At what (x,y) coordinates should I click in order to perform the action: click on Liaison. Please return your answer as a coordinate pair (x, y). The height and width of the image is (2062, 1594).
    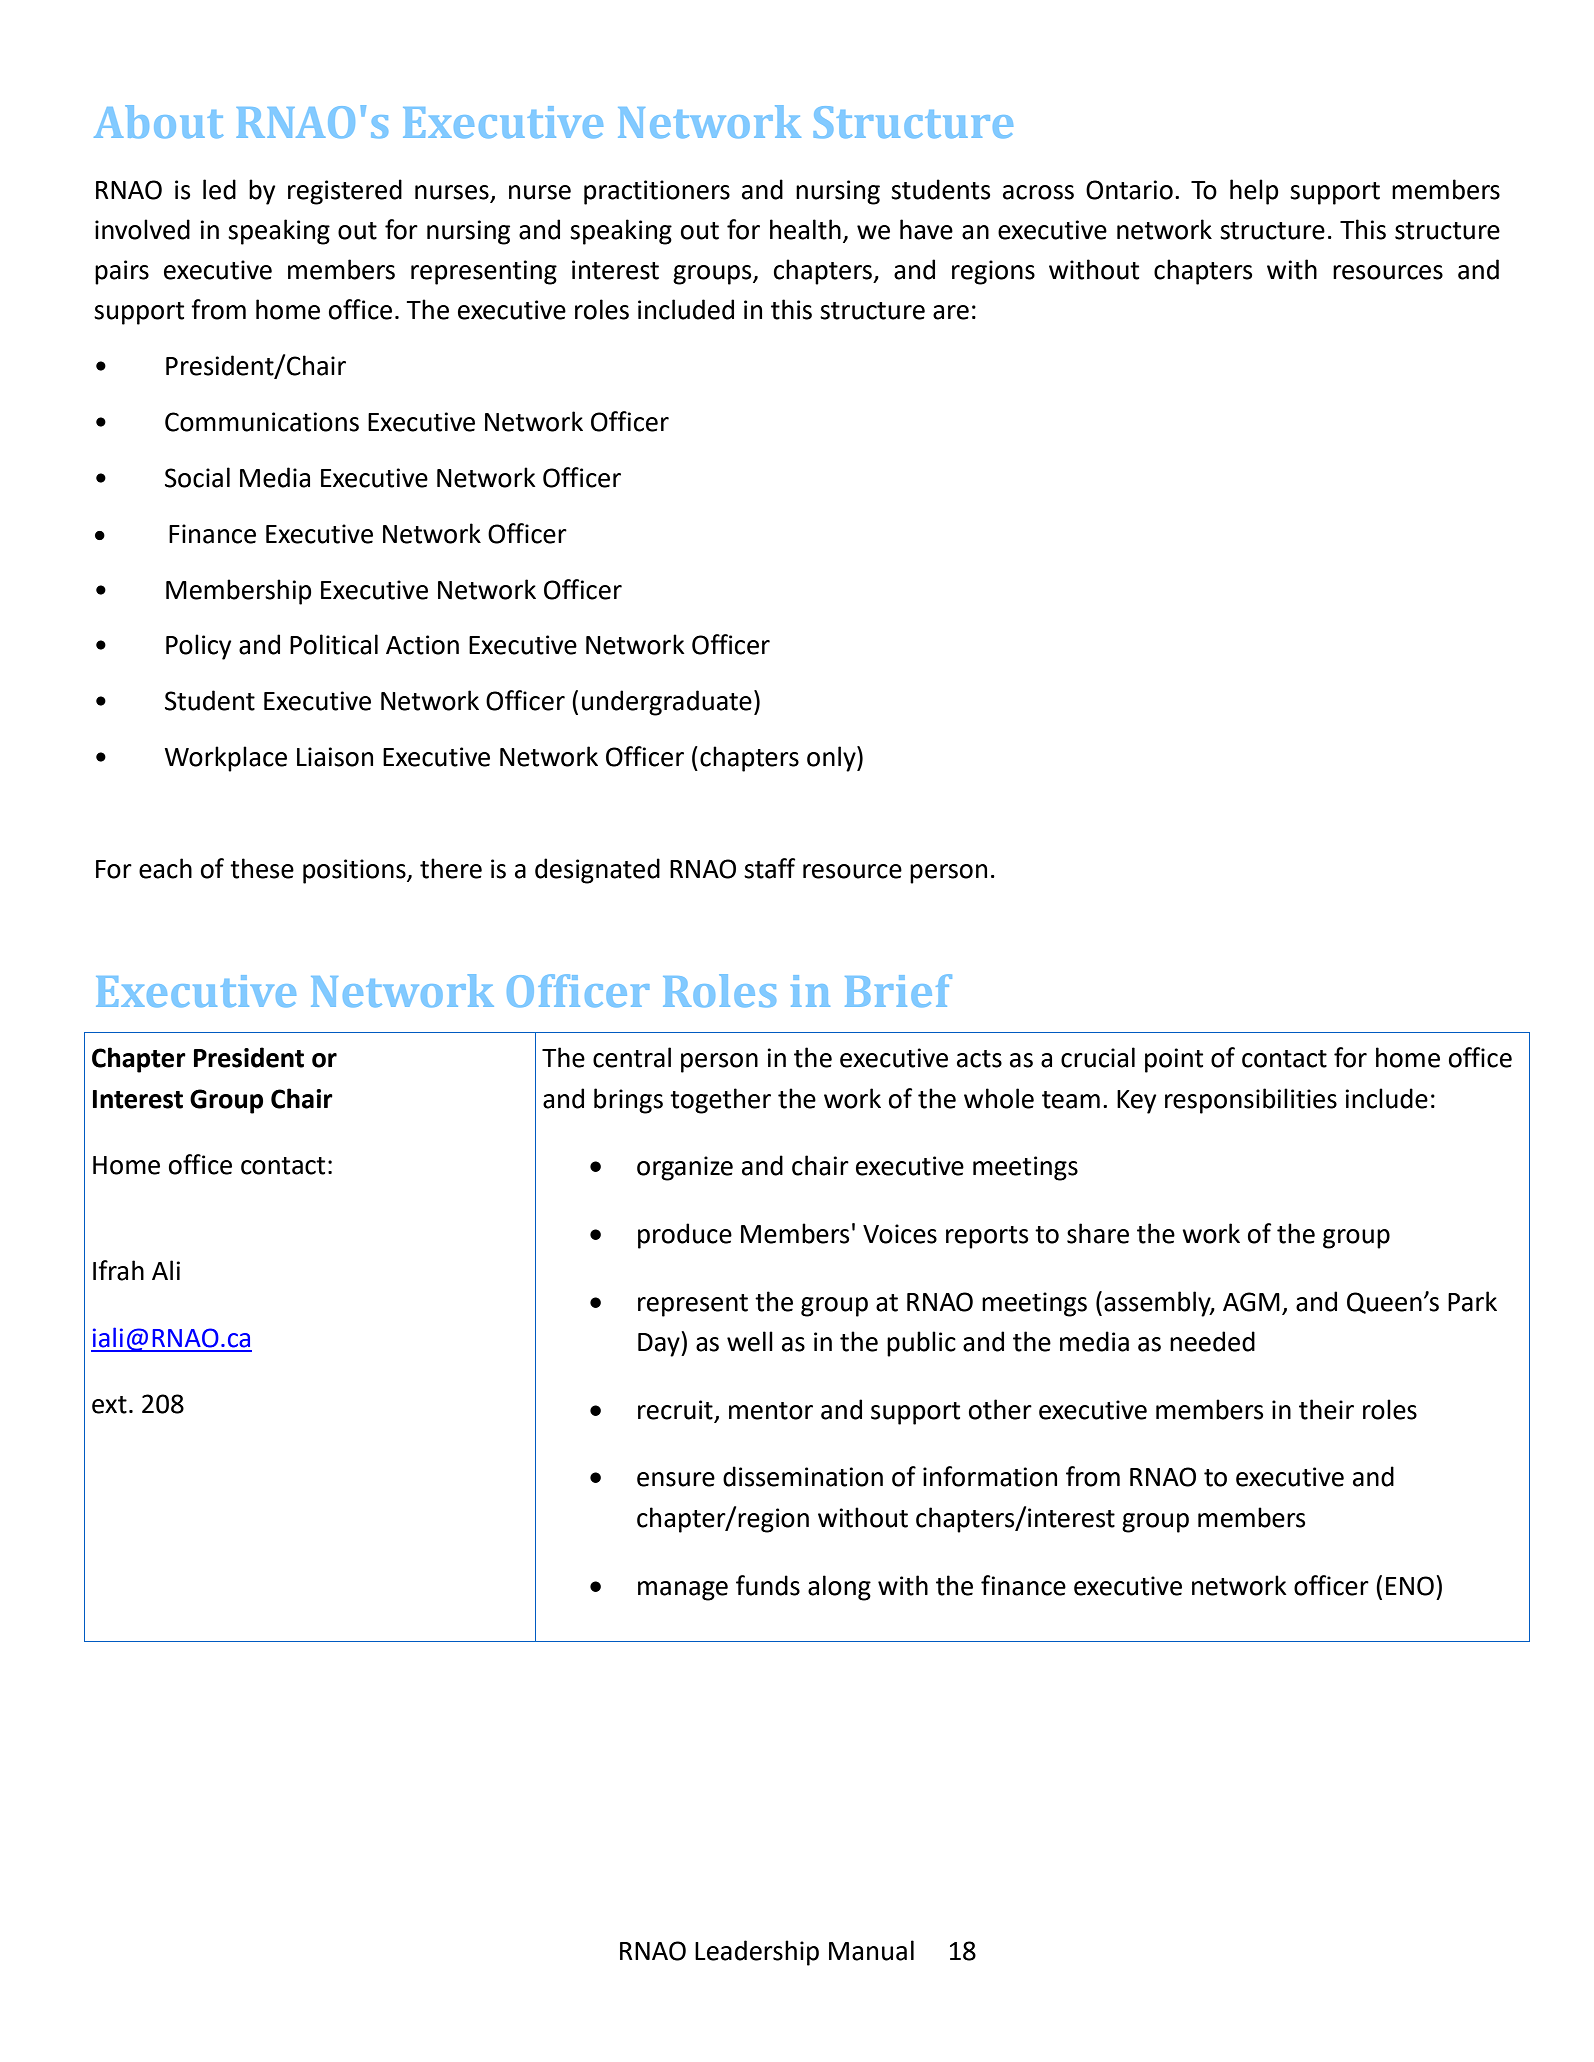
    Looking at the image, I should click on (335, 757).
